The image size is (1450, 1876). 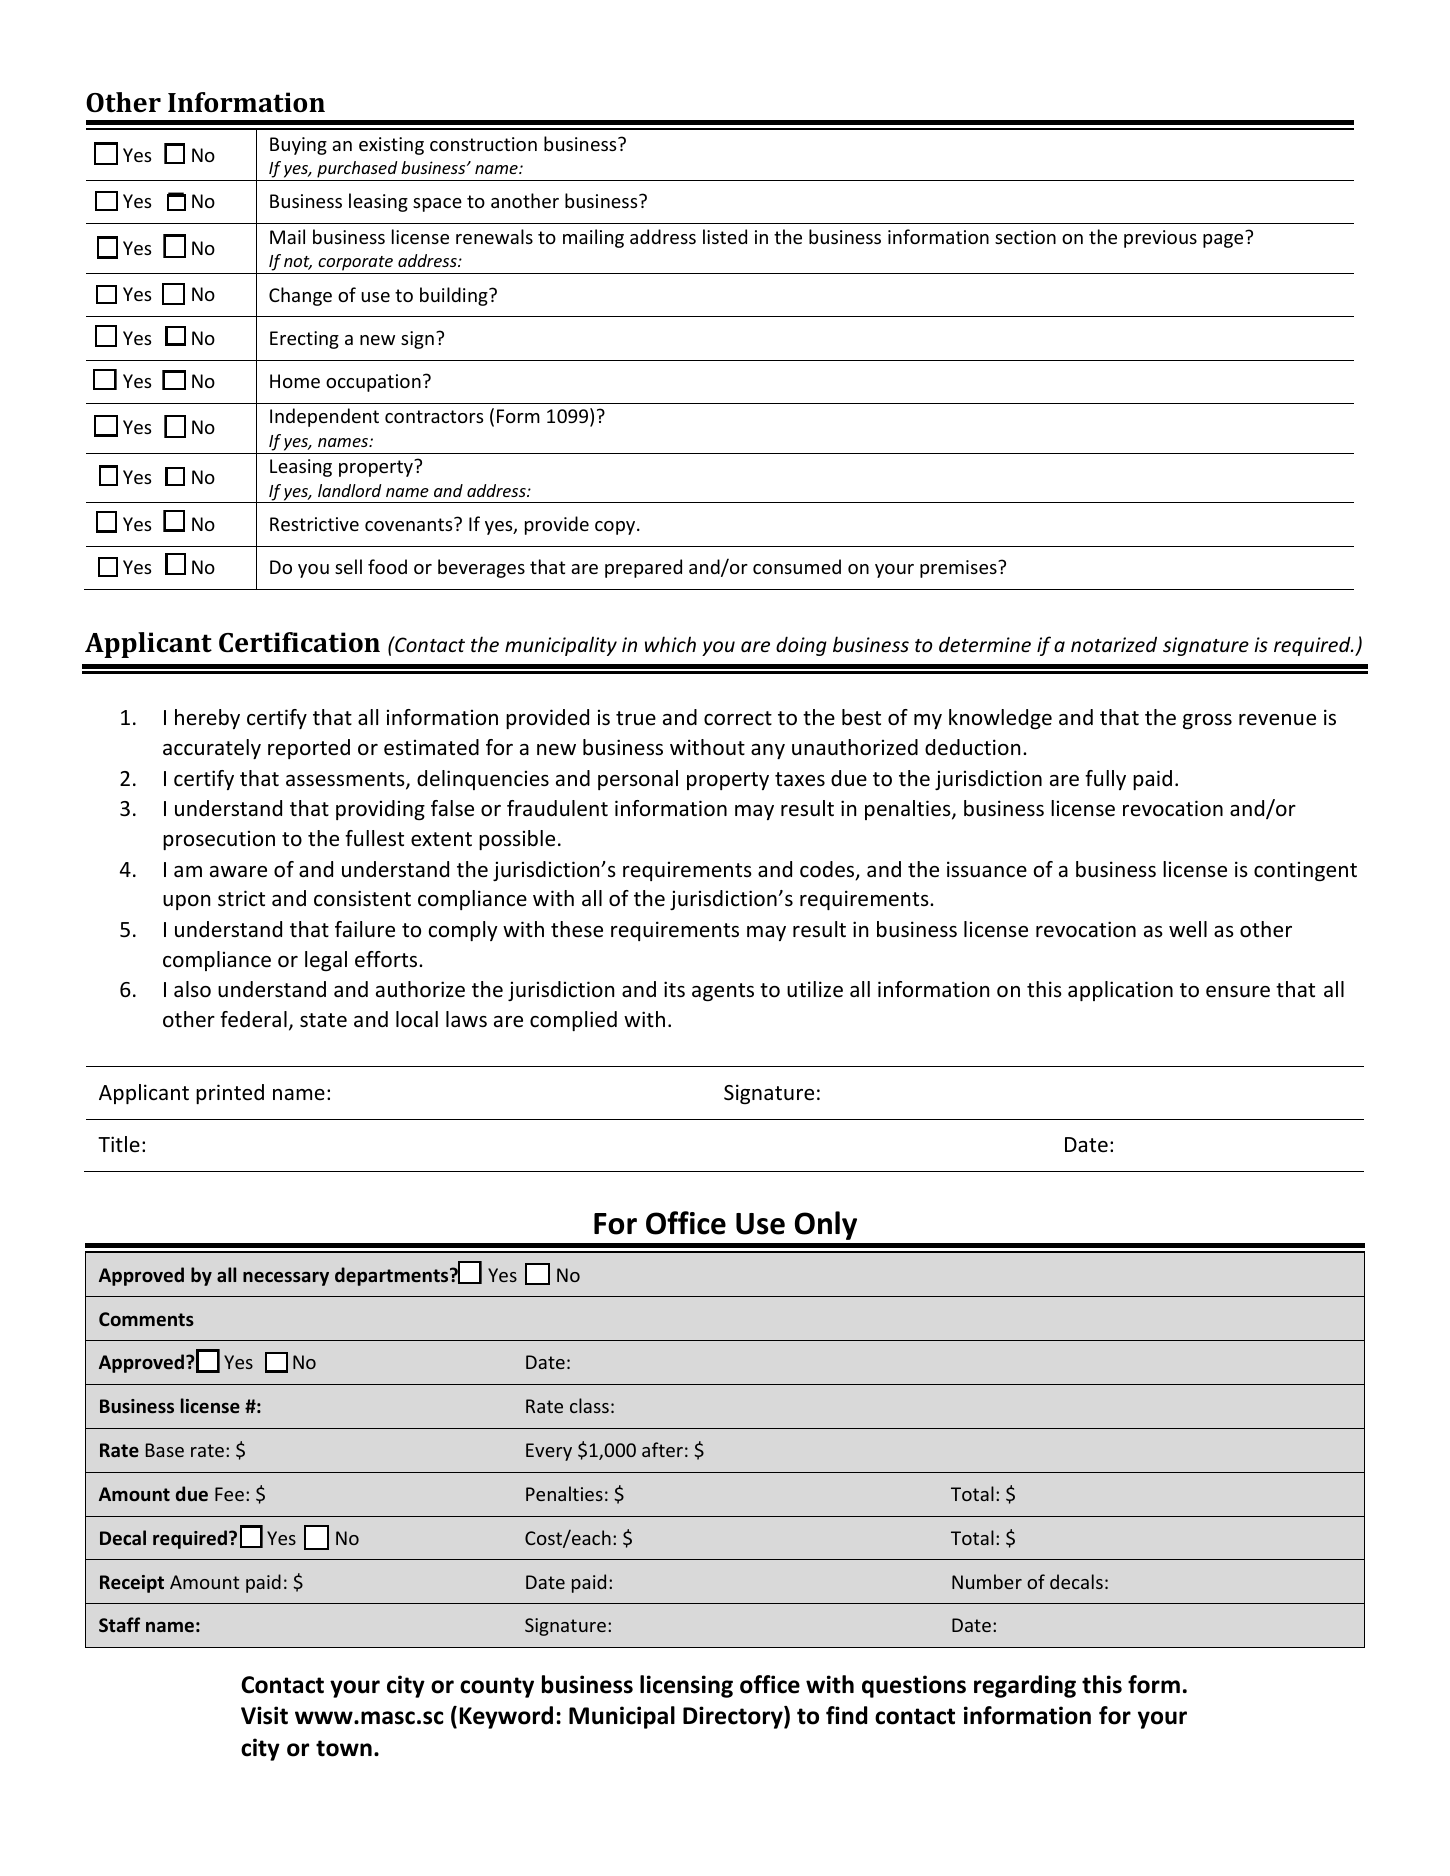 What do you see at coordinates (286, 1279) in the screenshot?
I see `necessary` at bounding box center [286, 1279].
